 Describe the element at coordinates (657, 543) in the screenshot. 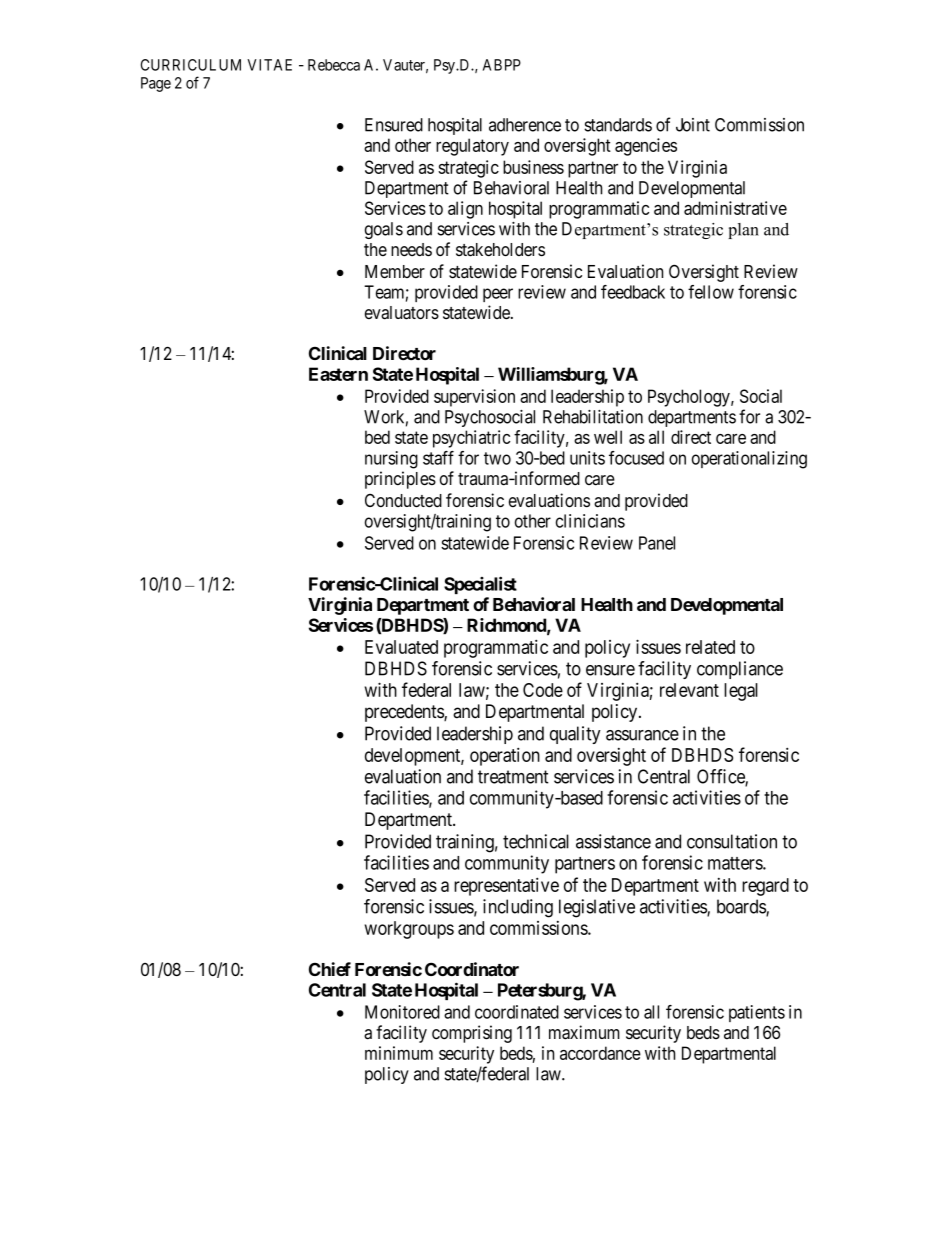

I see `Panel` at that location.
